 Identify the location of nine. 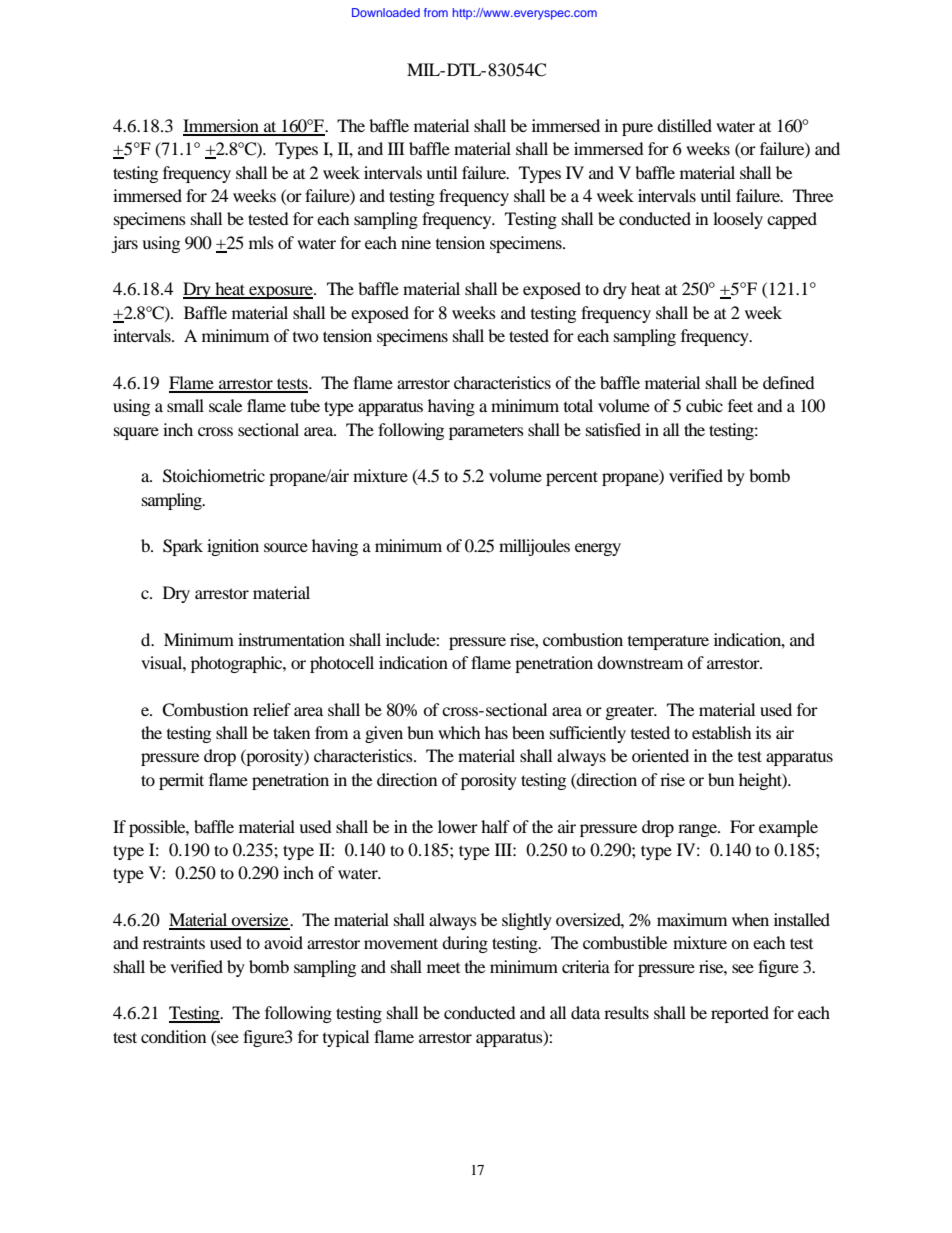
(416, 242).
